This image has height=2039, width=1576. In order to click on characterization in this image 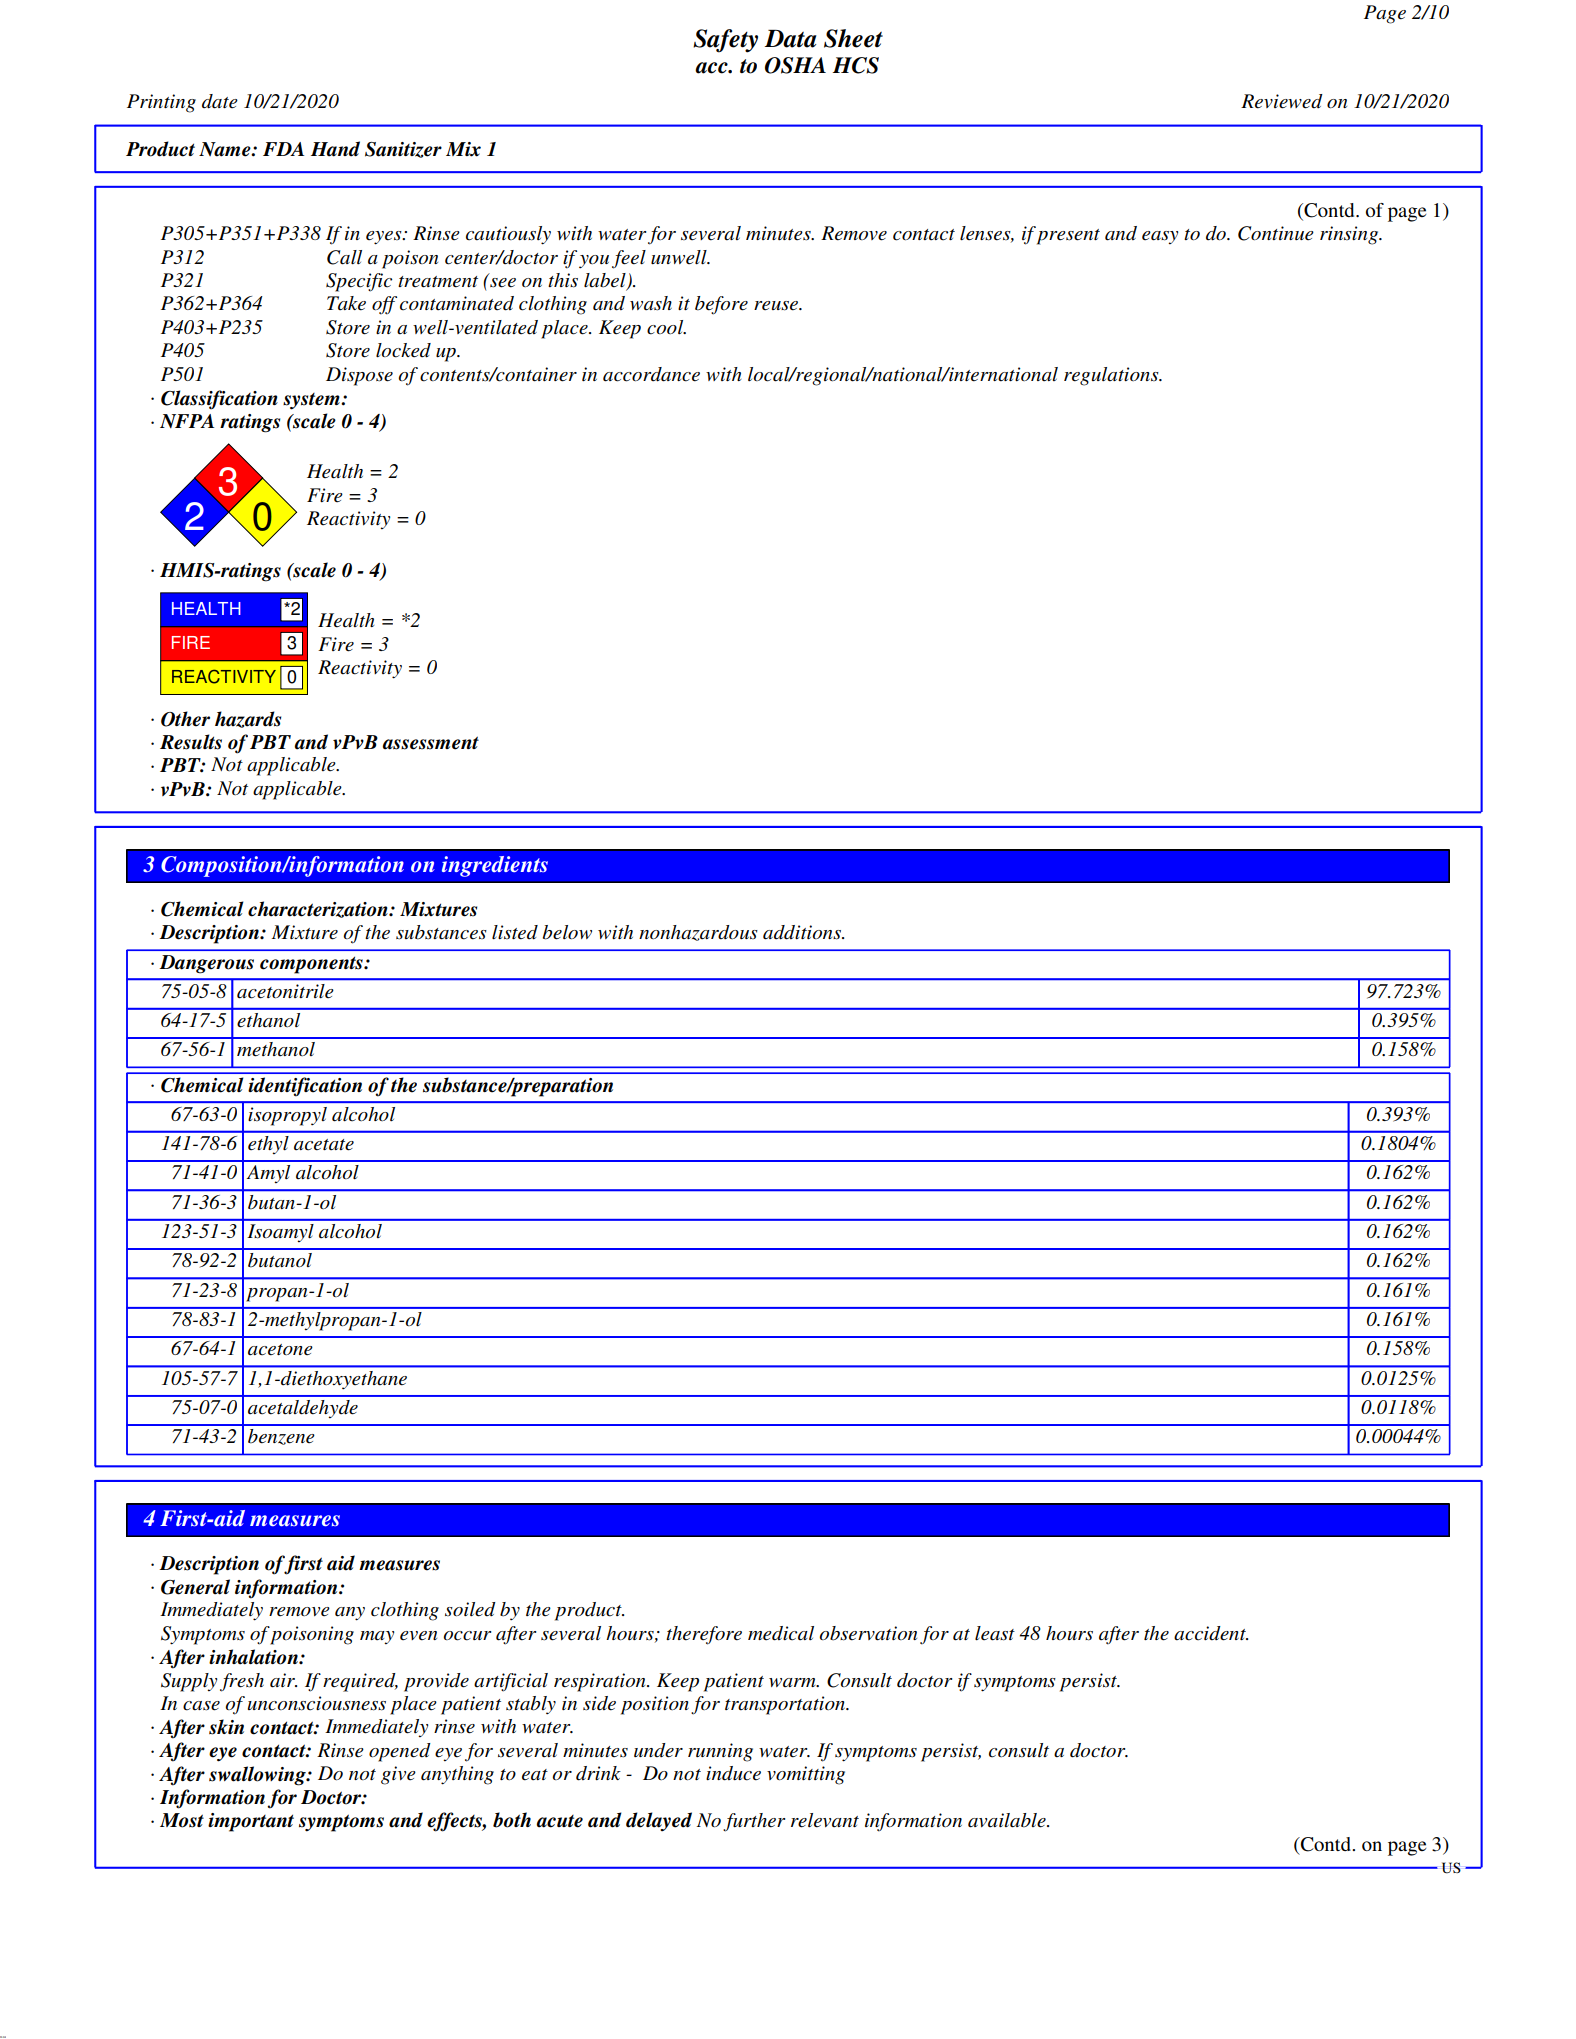, I will do `click(319, 909)`.
